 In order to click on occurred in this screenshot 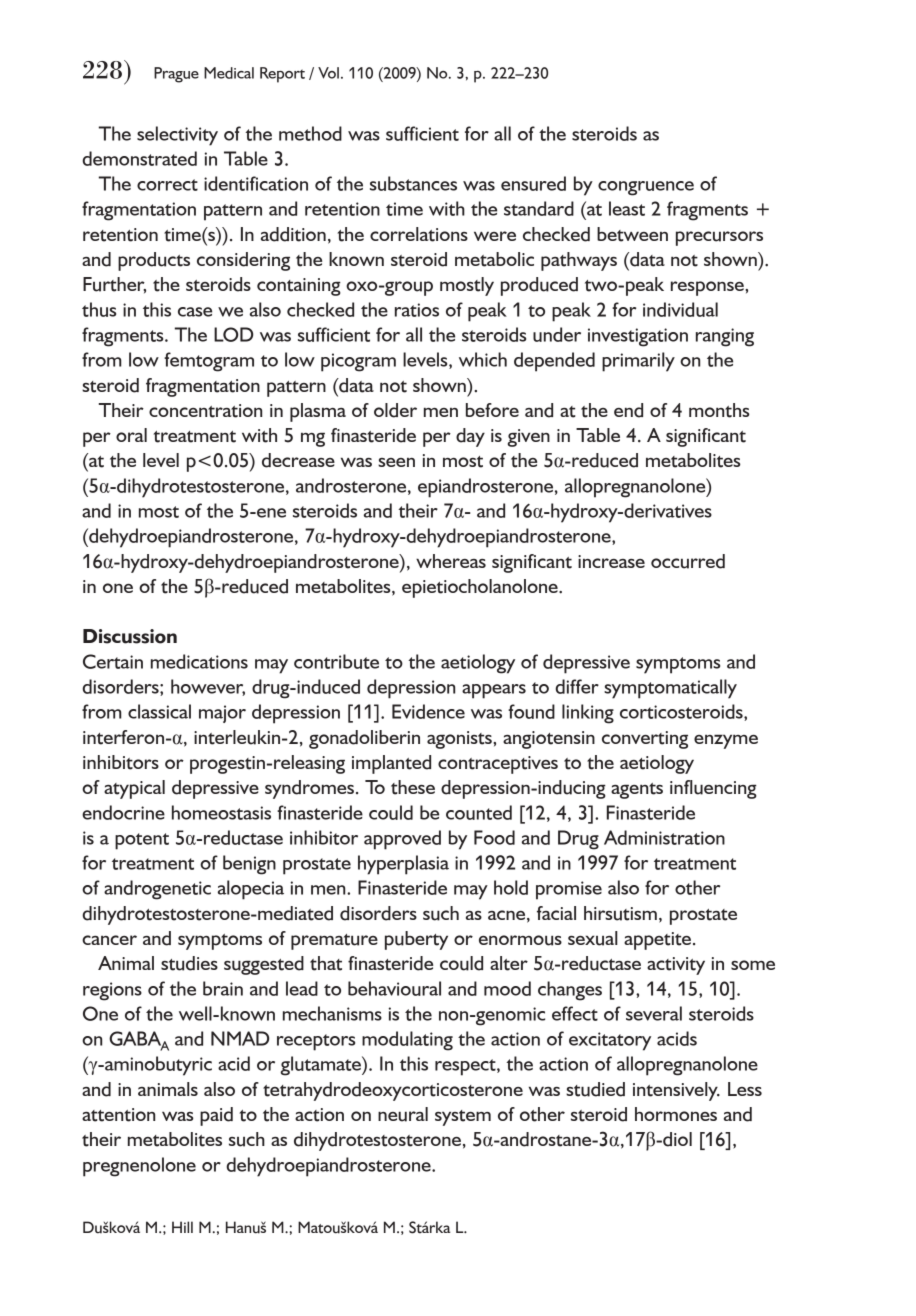, I will do `click(688, 561)`.
